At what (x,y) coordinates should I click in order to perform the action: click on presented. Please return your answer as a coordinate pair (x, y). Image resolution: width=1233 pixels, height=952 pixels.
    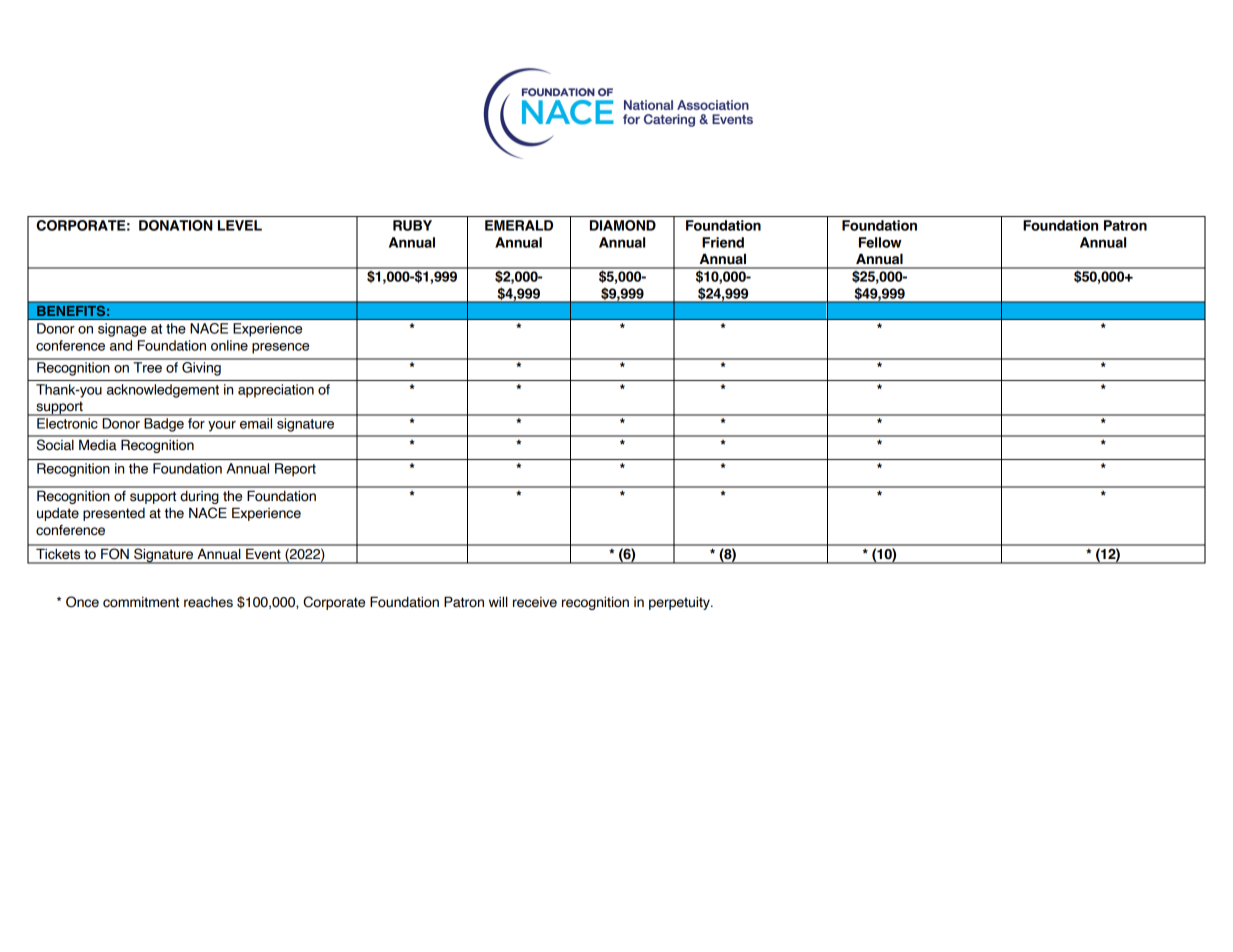
    Looking at the image, I should click on (114, 514).
